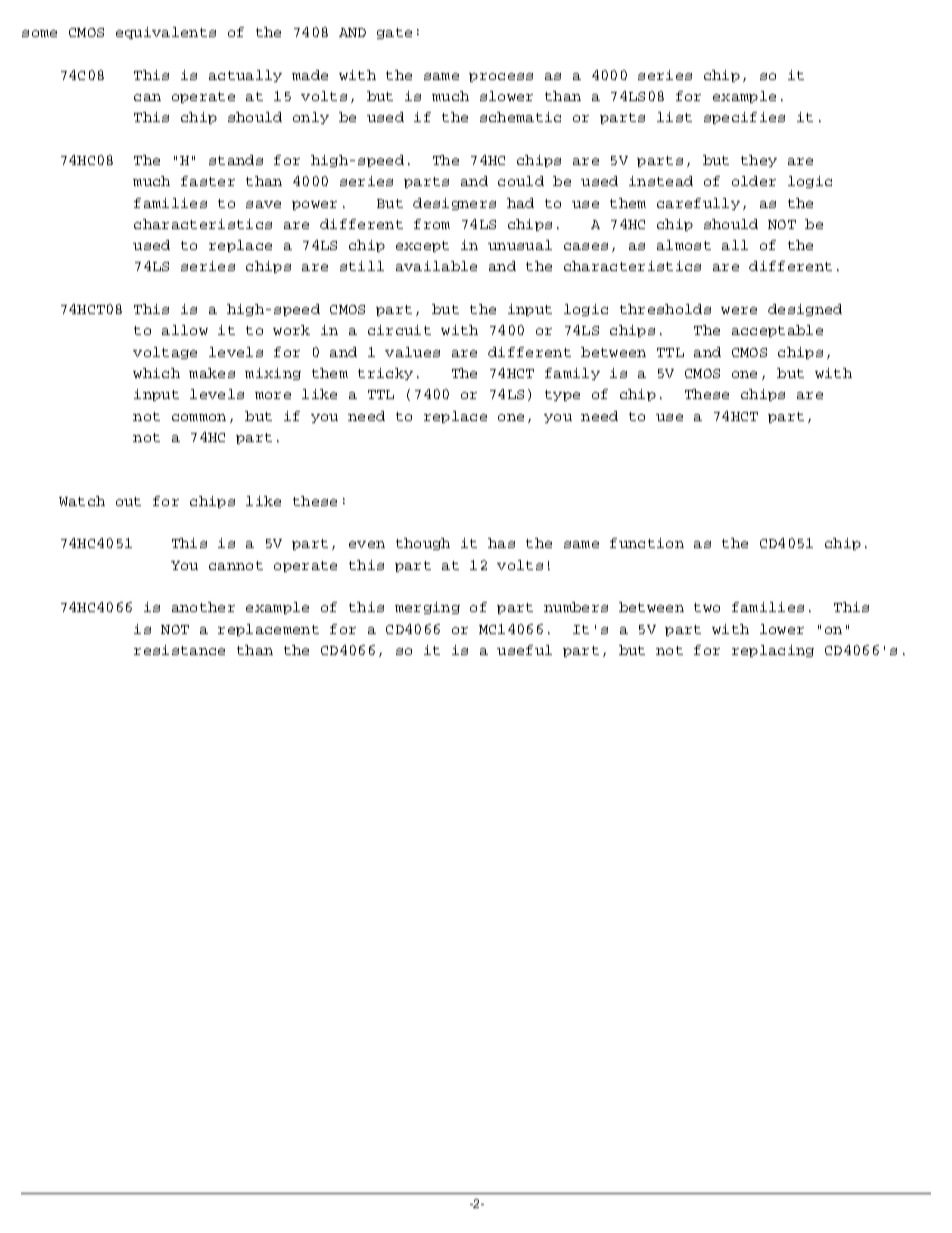 The image size is (952, 1233). Describe the element at coordinates (394, 33) in the screenshot. I see `gate` at that location.
